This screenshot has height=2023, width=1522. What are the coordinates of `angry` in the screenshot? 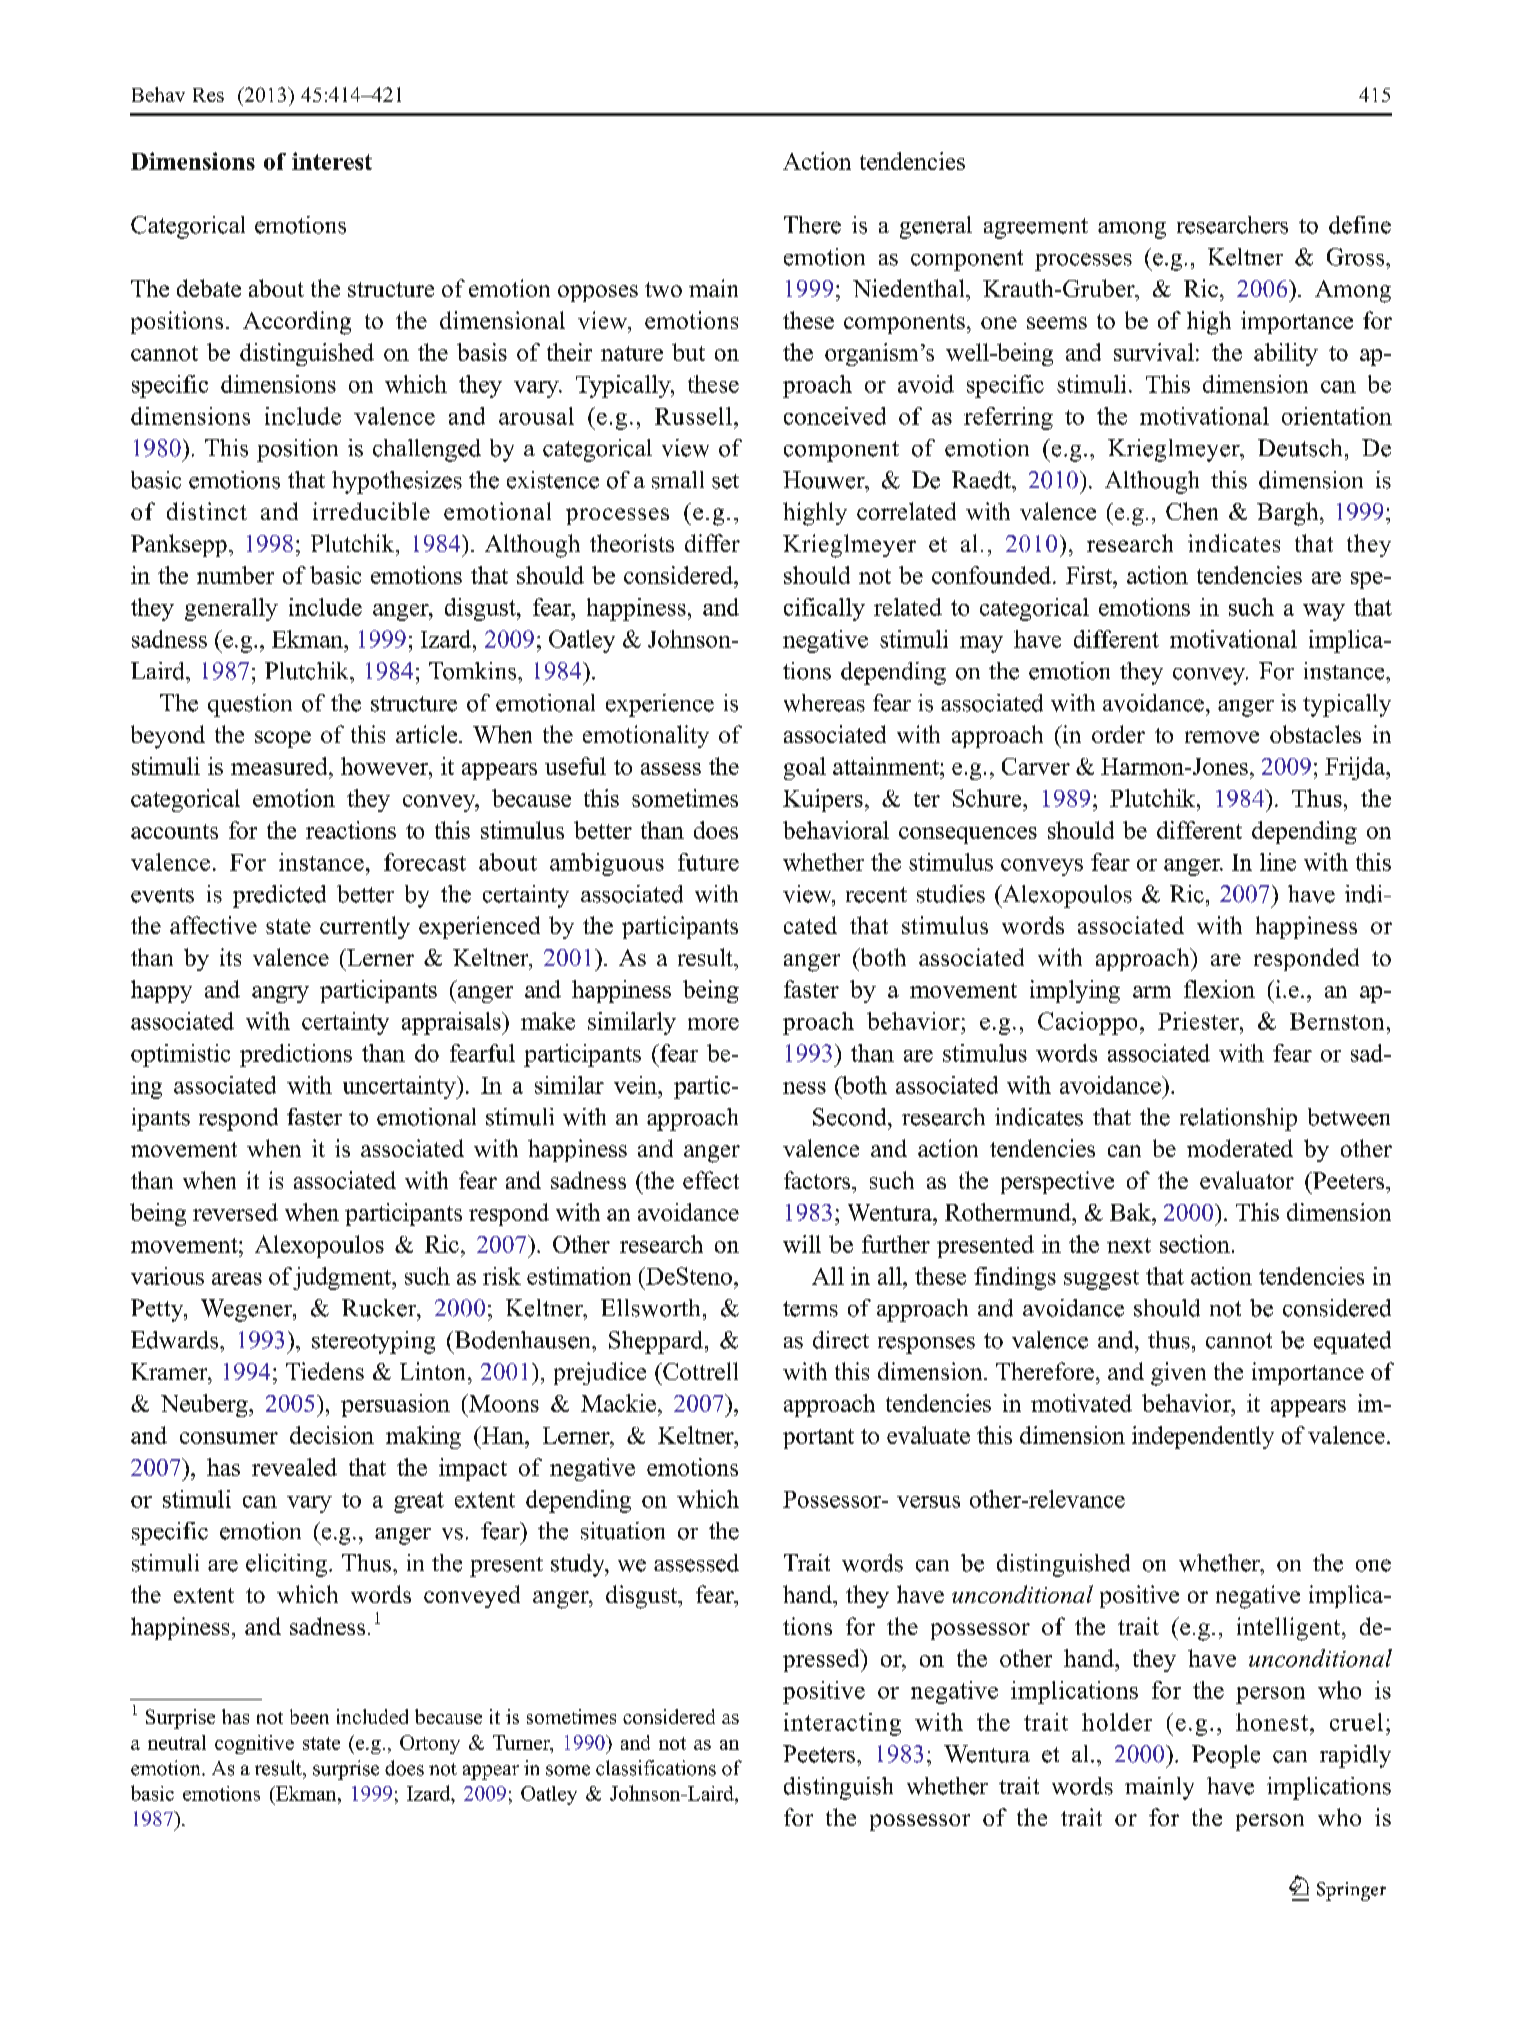 It's located at (280, 994).
